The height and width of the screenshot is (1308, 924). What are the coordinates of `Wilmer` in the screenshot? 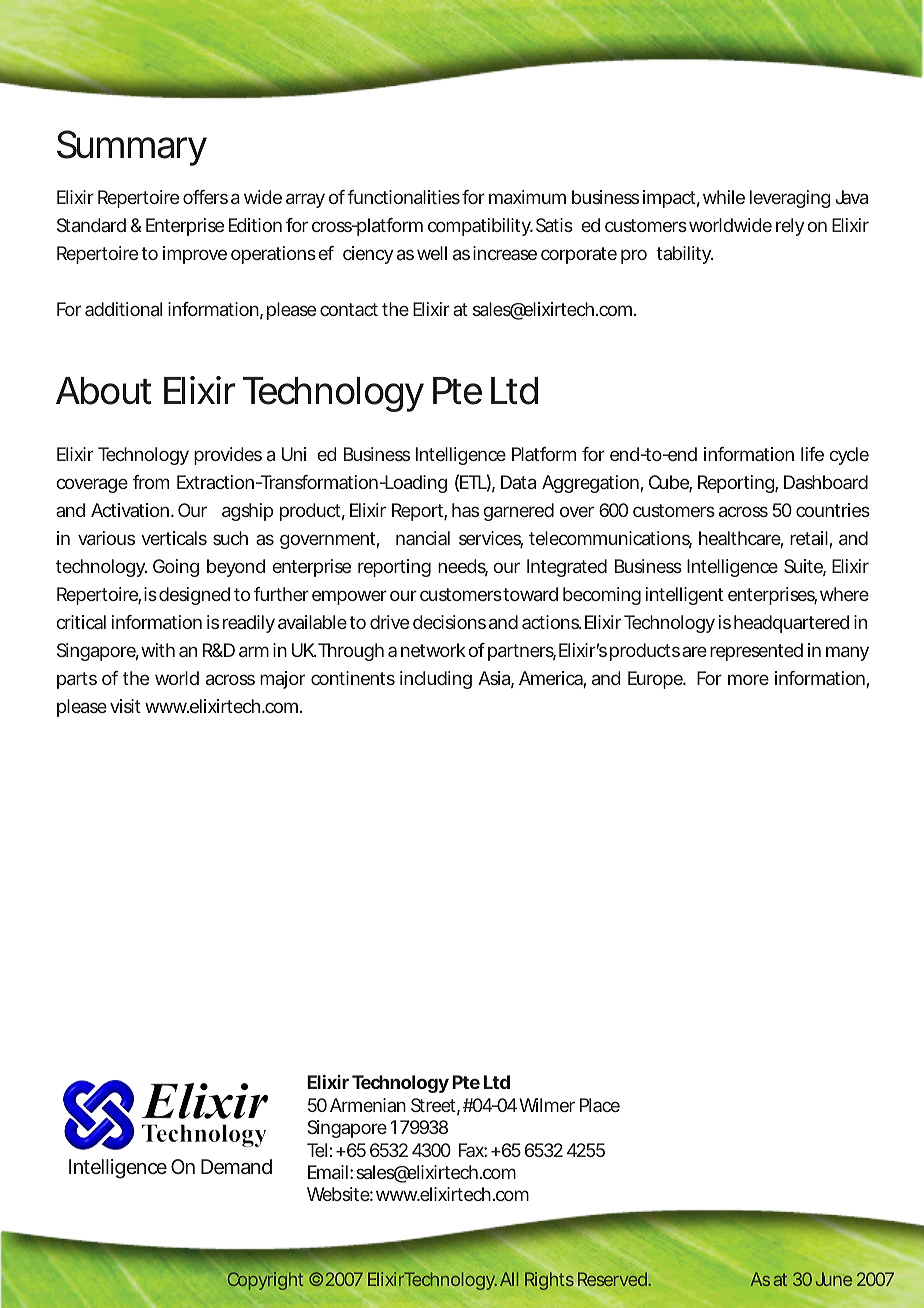 It's located at (547, 1105).
